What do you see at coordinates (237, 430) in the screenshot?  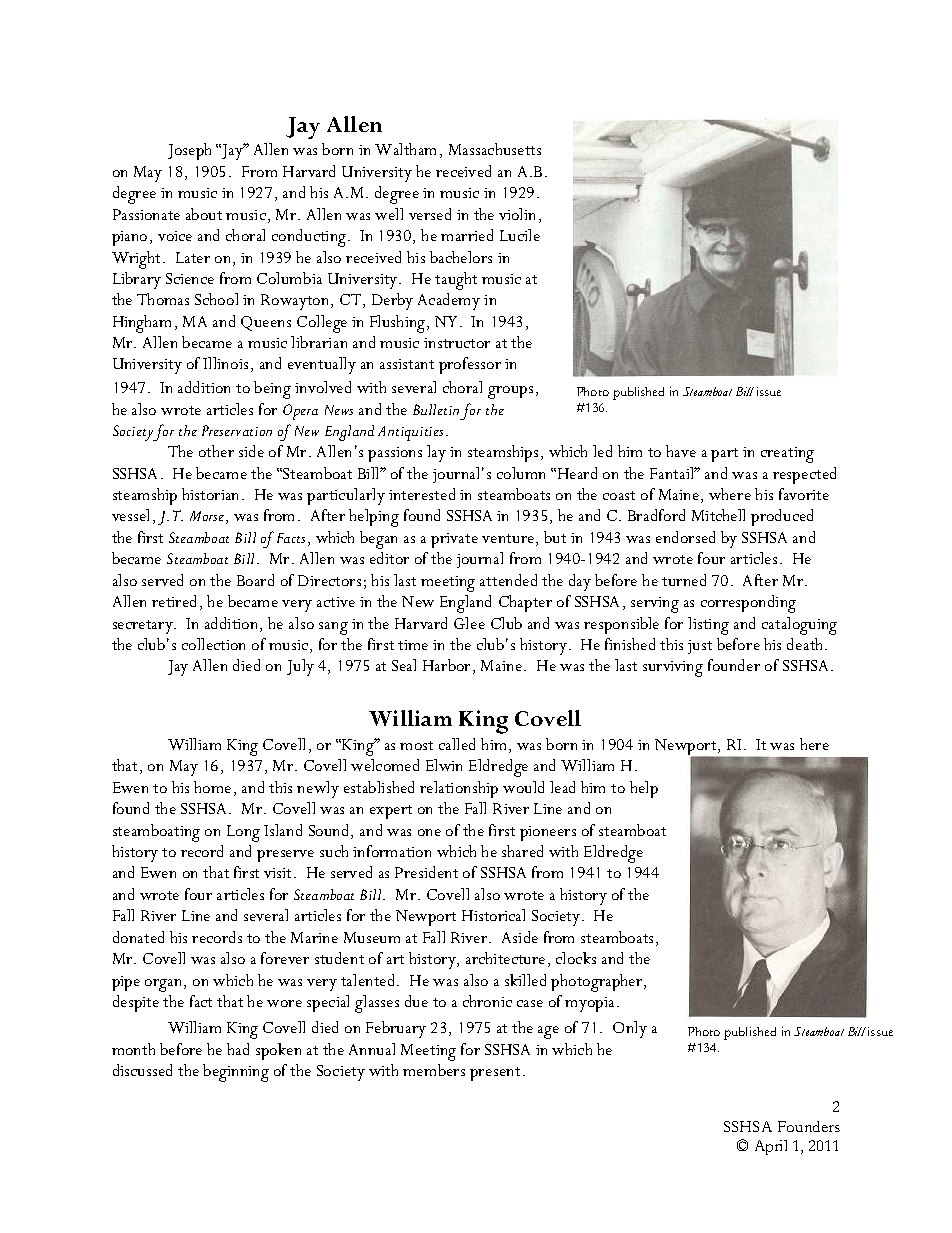 I see `Preservation` at bounding box center [237, 430].
